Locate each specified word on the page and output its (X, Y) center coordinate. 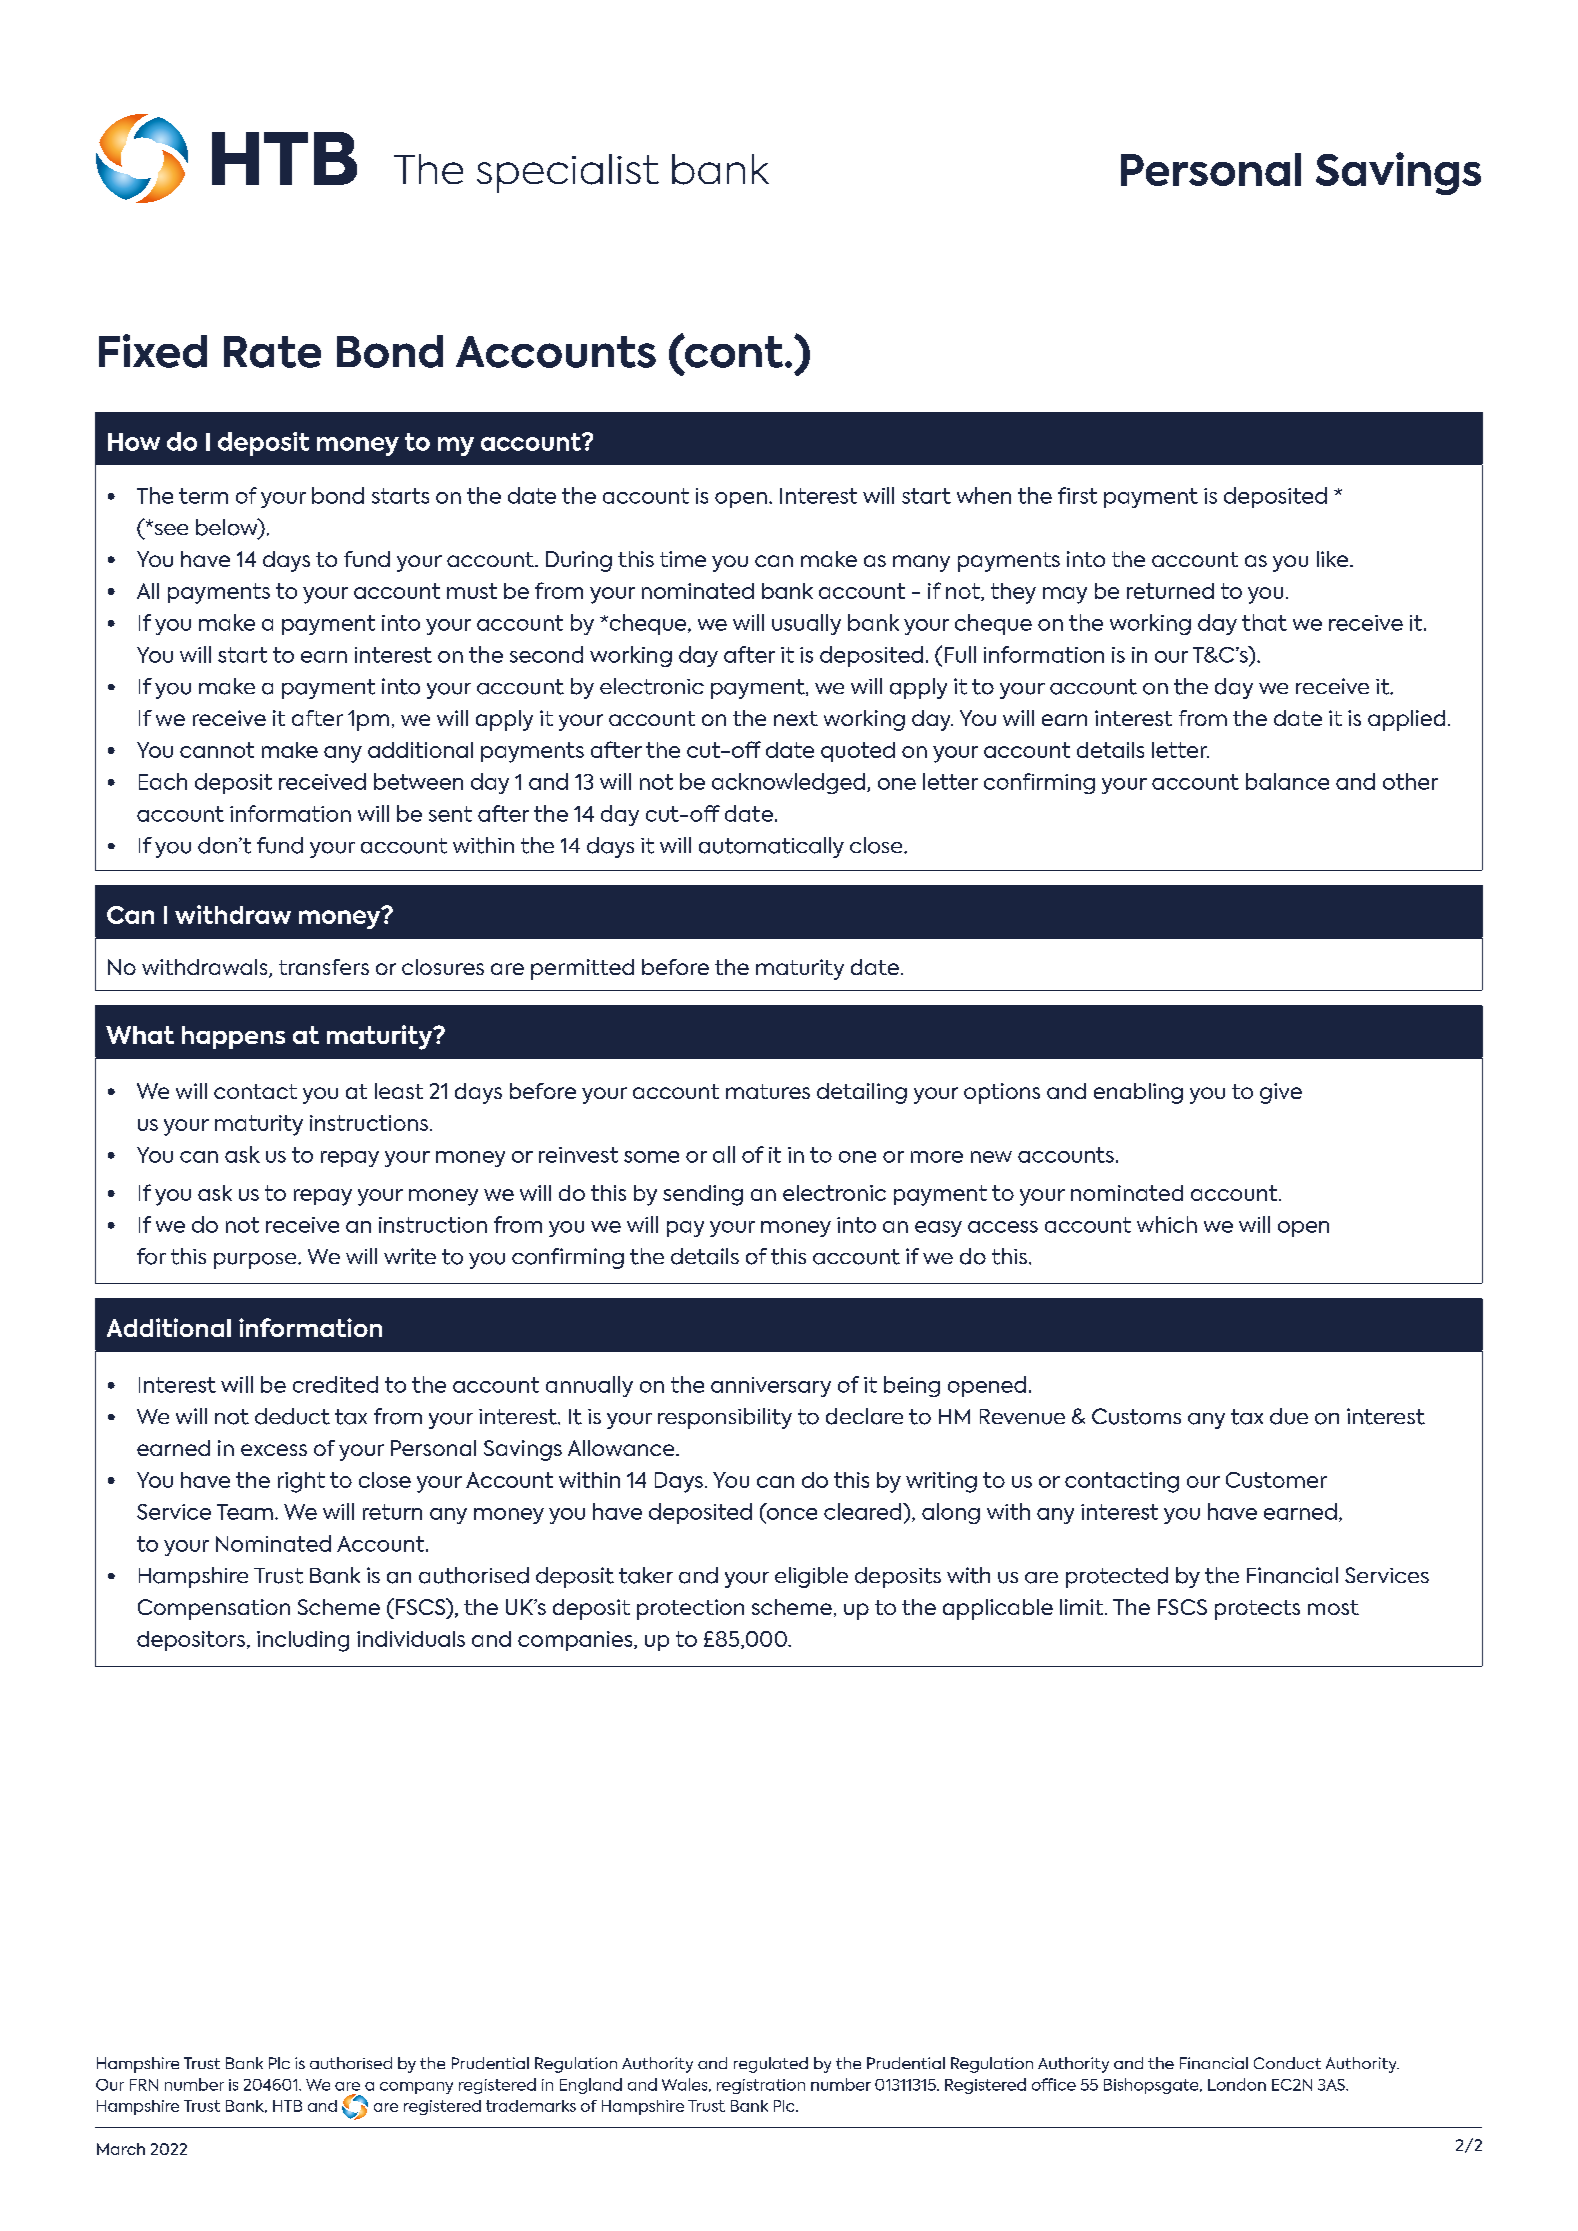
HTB (287, 2106)
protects (1257, 1610)
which (1167, 1224)
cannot (217, 750)
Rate (272, 352)
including (303, 1641)
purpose (256, 1261)
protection (690, 1609)
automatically (771, 847)
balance (1287, 781)
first (1077, 495)
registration (761, 2086)
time (683, 559)
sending (703, 1195)
